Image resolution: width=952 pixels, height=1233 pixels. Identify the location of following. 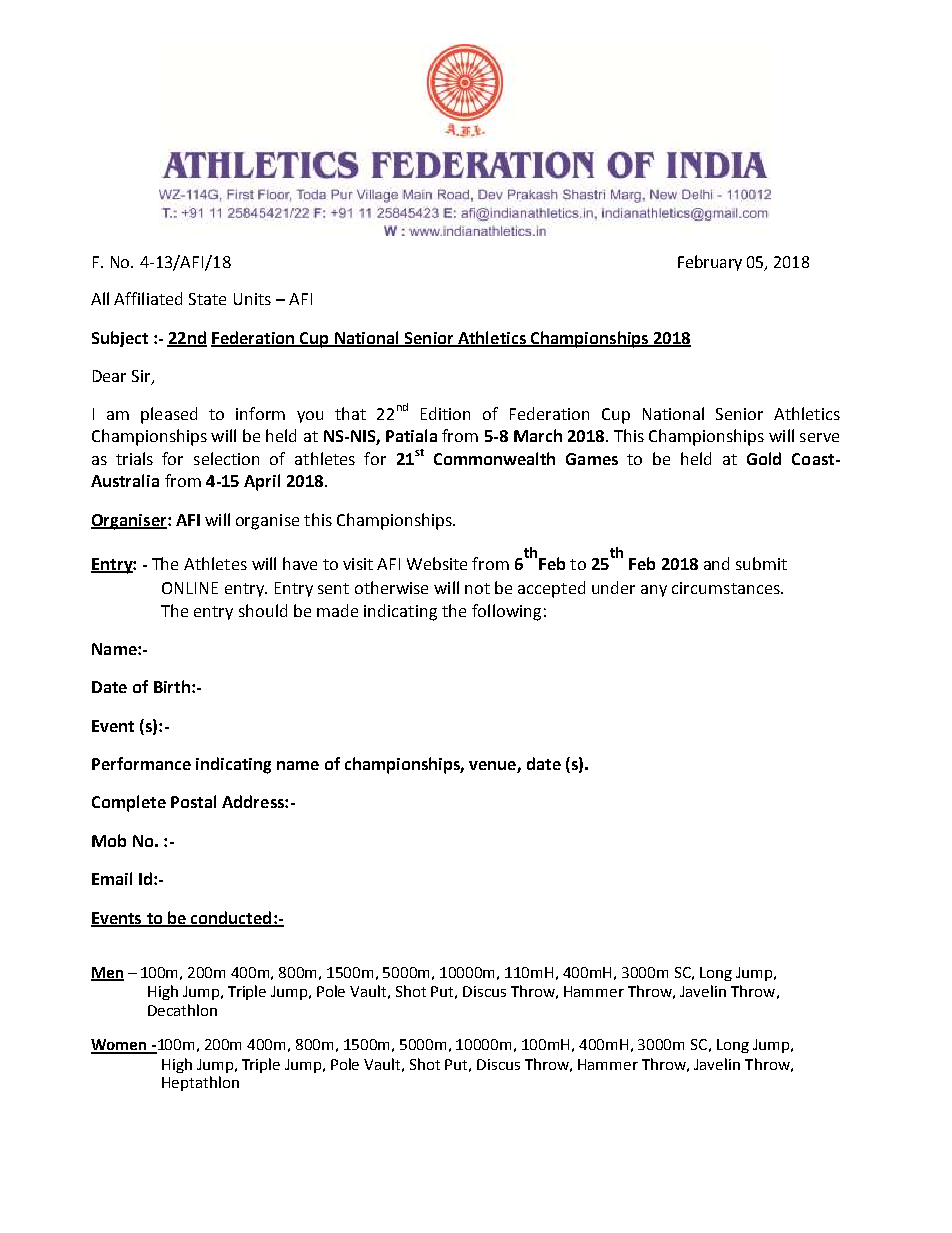
(506, 612).
